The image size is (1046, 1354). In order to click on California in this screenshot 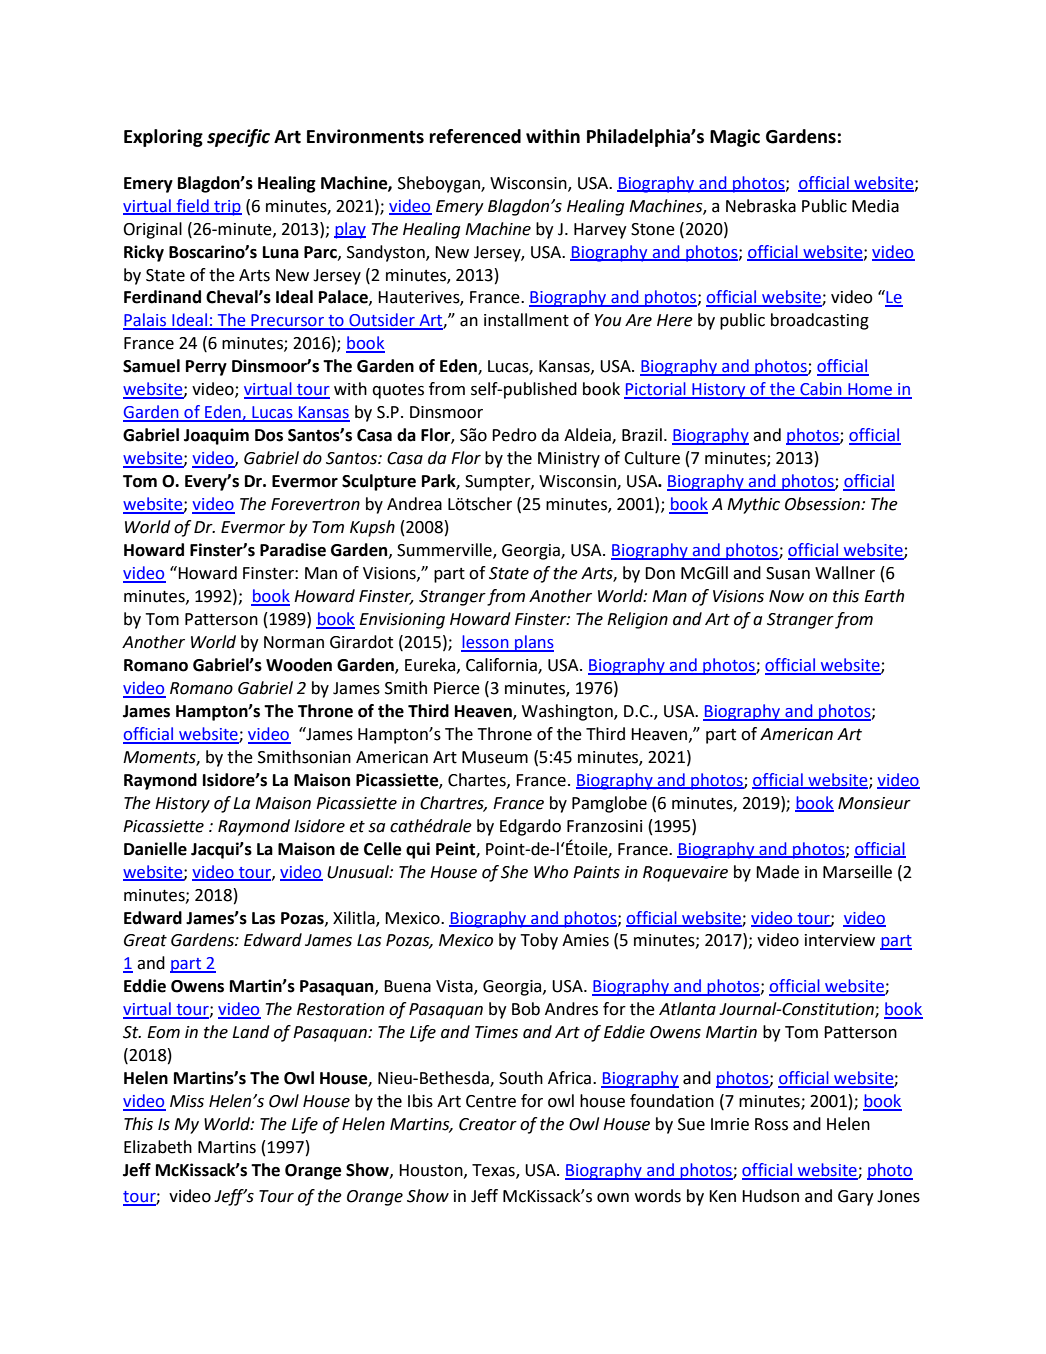, I will do `click(502, 666)`.
